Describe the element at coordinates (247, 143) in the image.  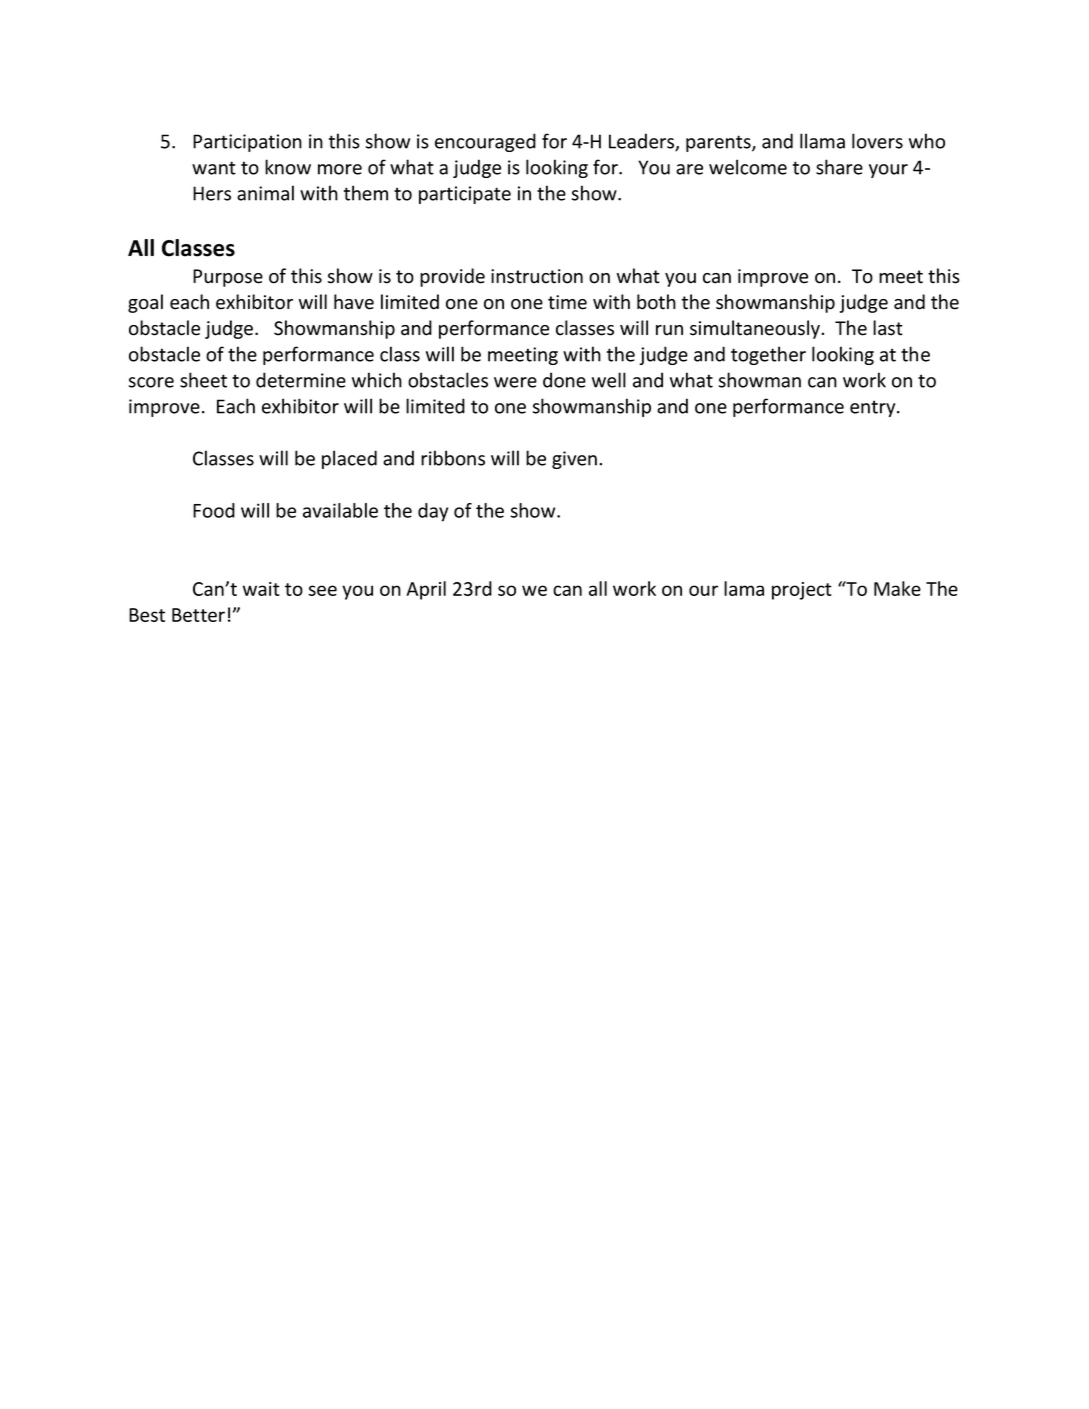
I see `Participation` at that location.
